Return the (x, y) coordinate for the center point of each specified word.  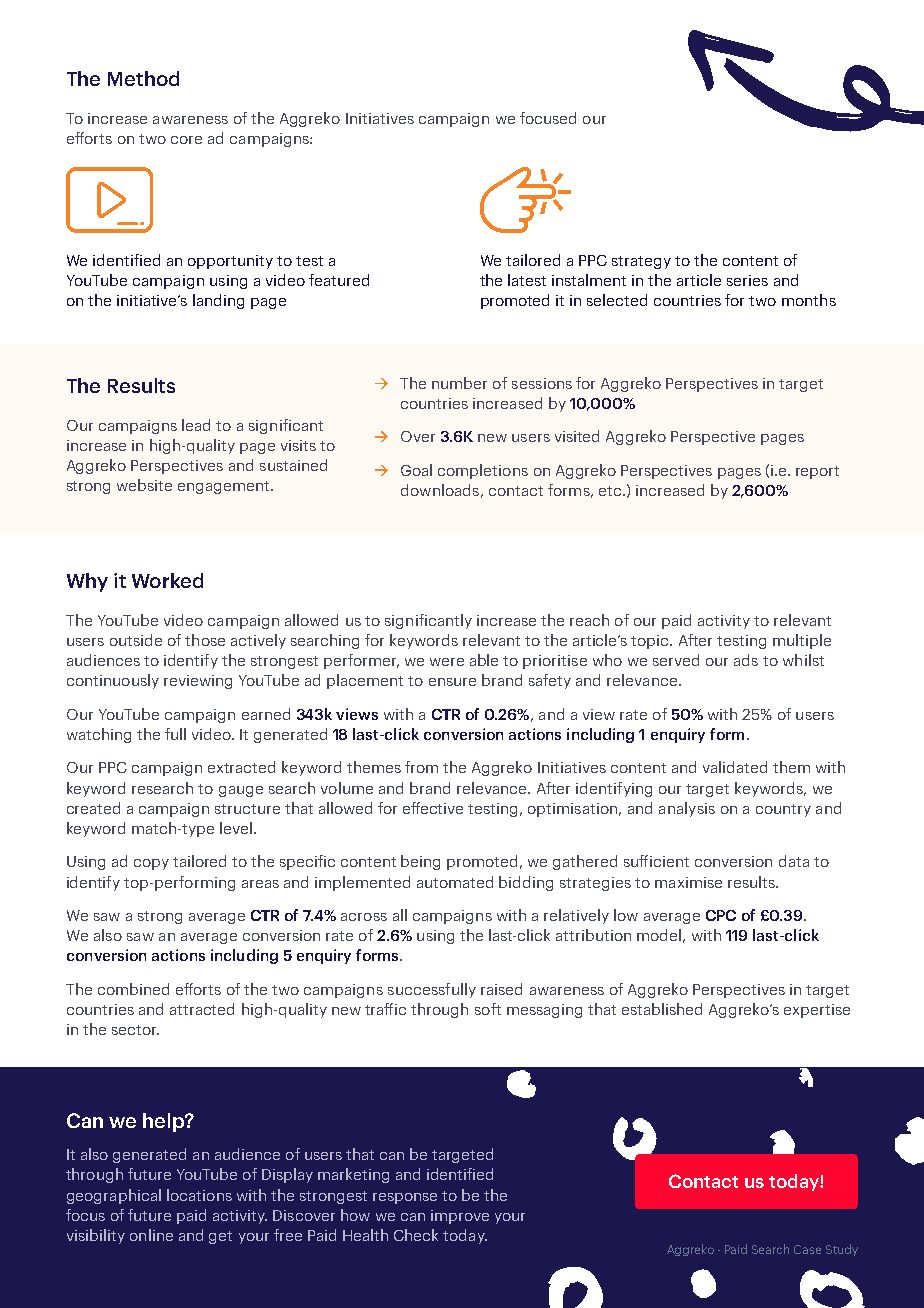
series (747, 280)
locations (199, 1195)
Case (807, 1249)
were (447, 662)
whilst (803, 660)
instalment (589, 280)
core (186, 140)
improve (460, 1217)
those (205, 640)
